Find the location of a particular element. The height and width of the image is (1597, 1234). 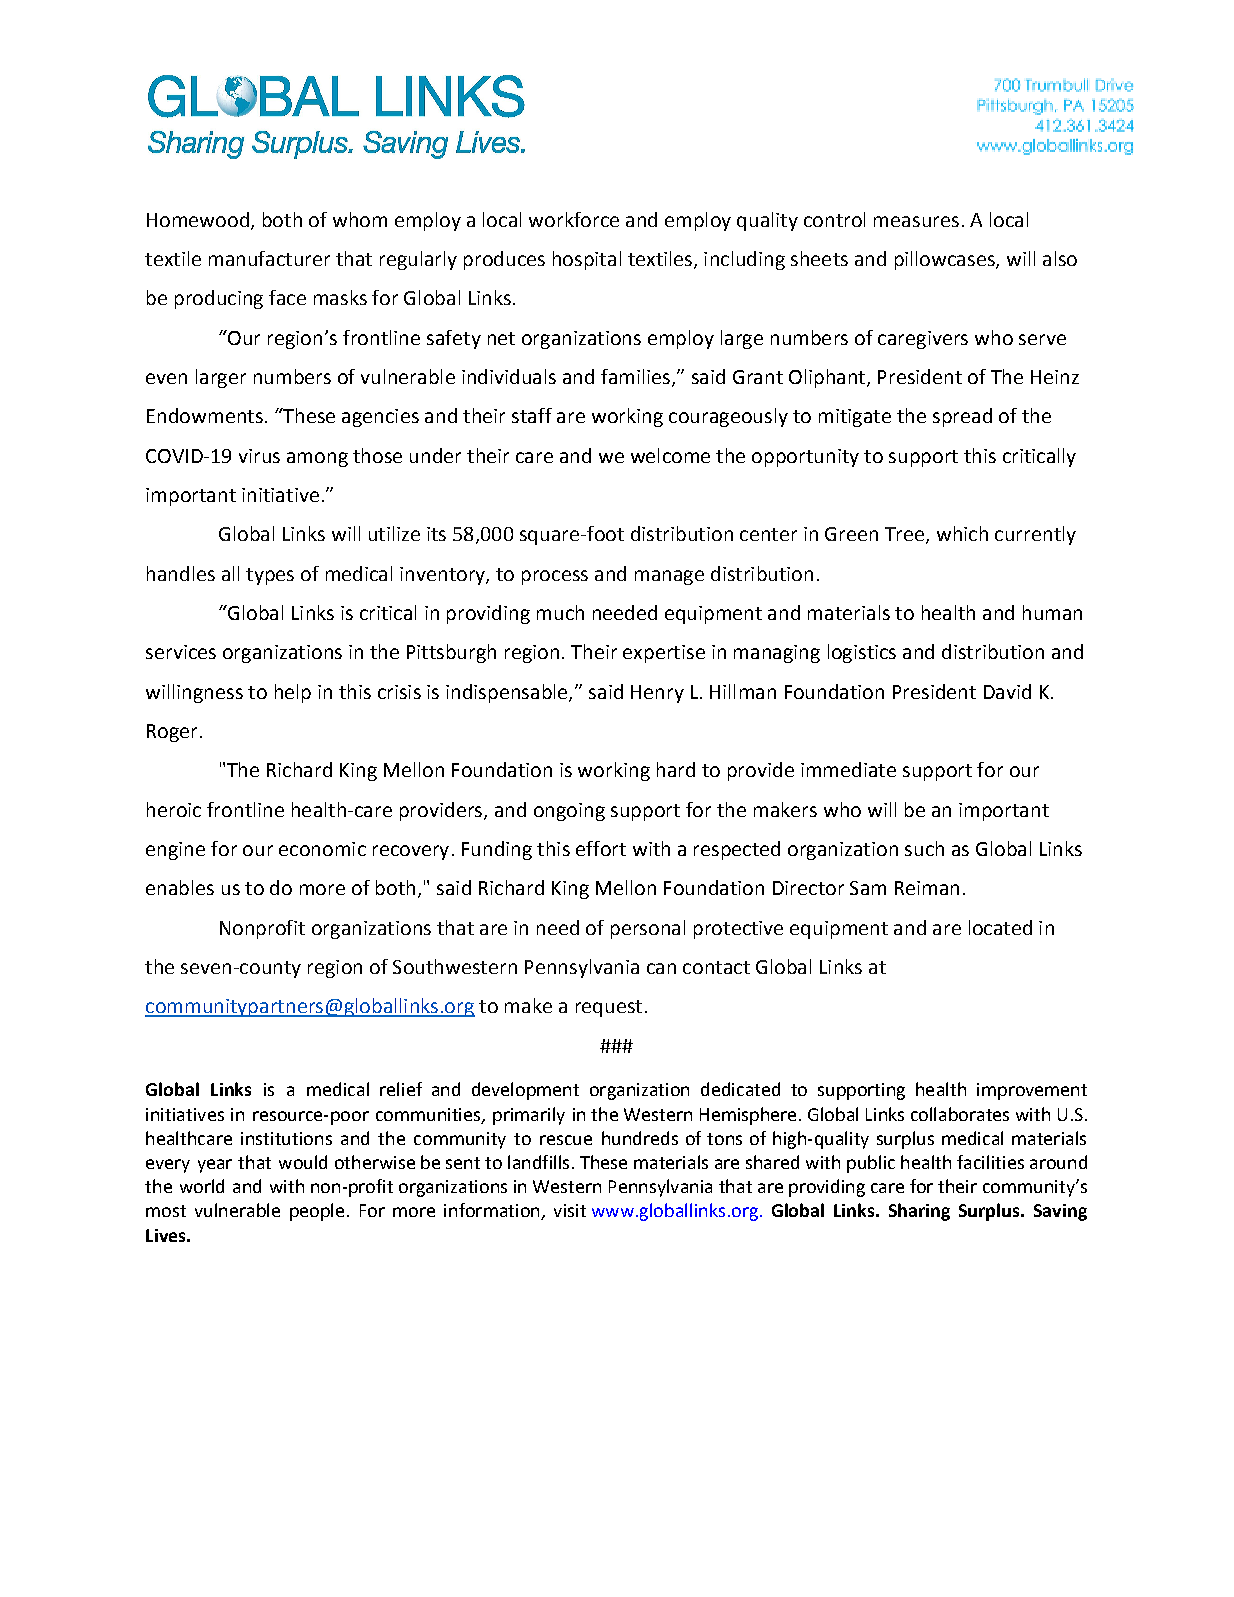

types is located at coordinates (270, 576).
